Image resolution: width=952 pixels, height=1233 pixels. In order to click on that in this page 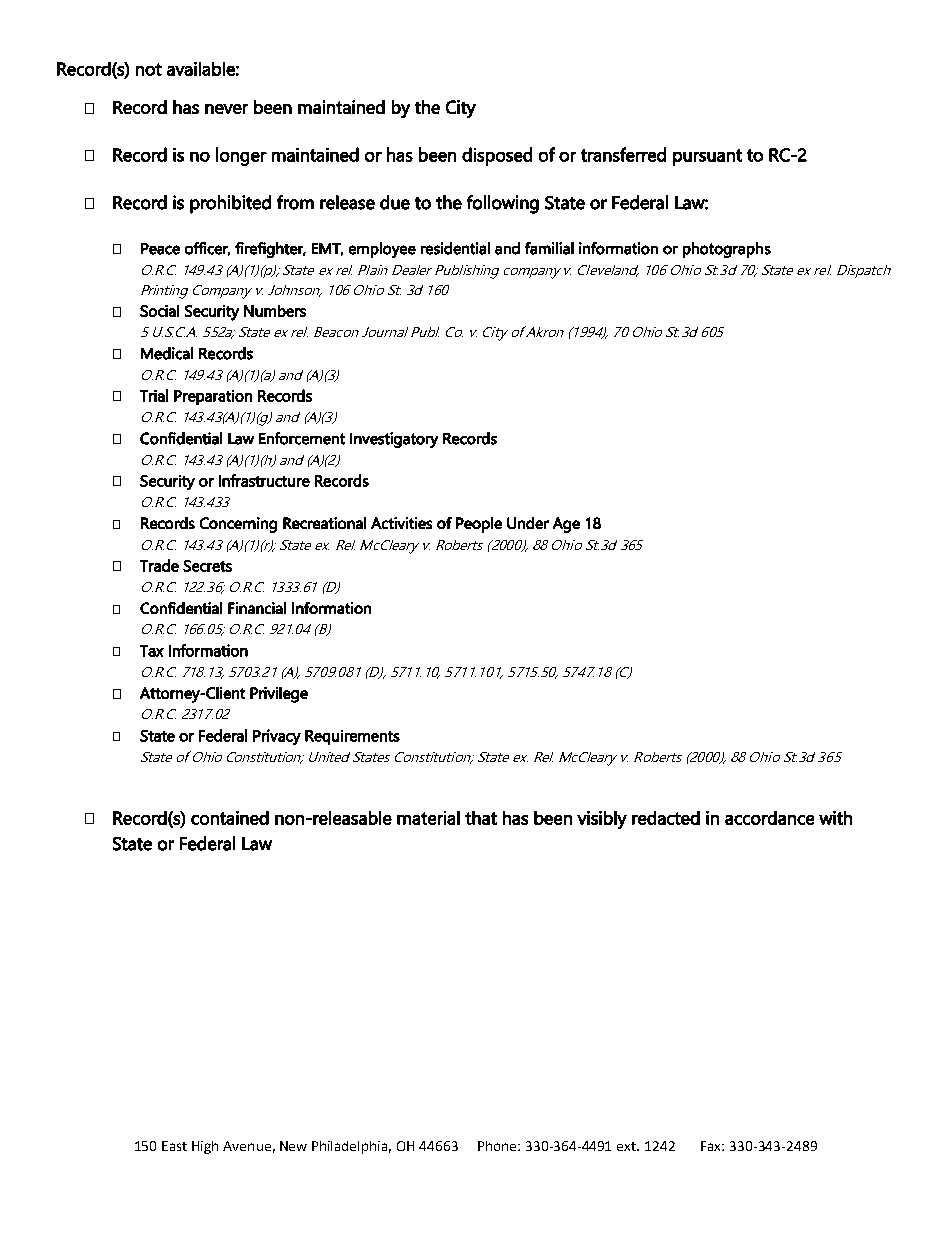, I will do `click(481, 818)`.
